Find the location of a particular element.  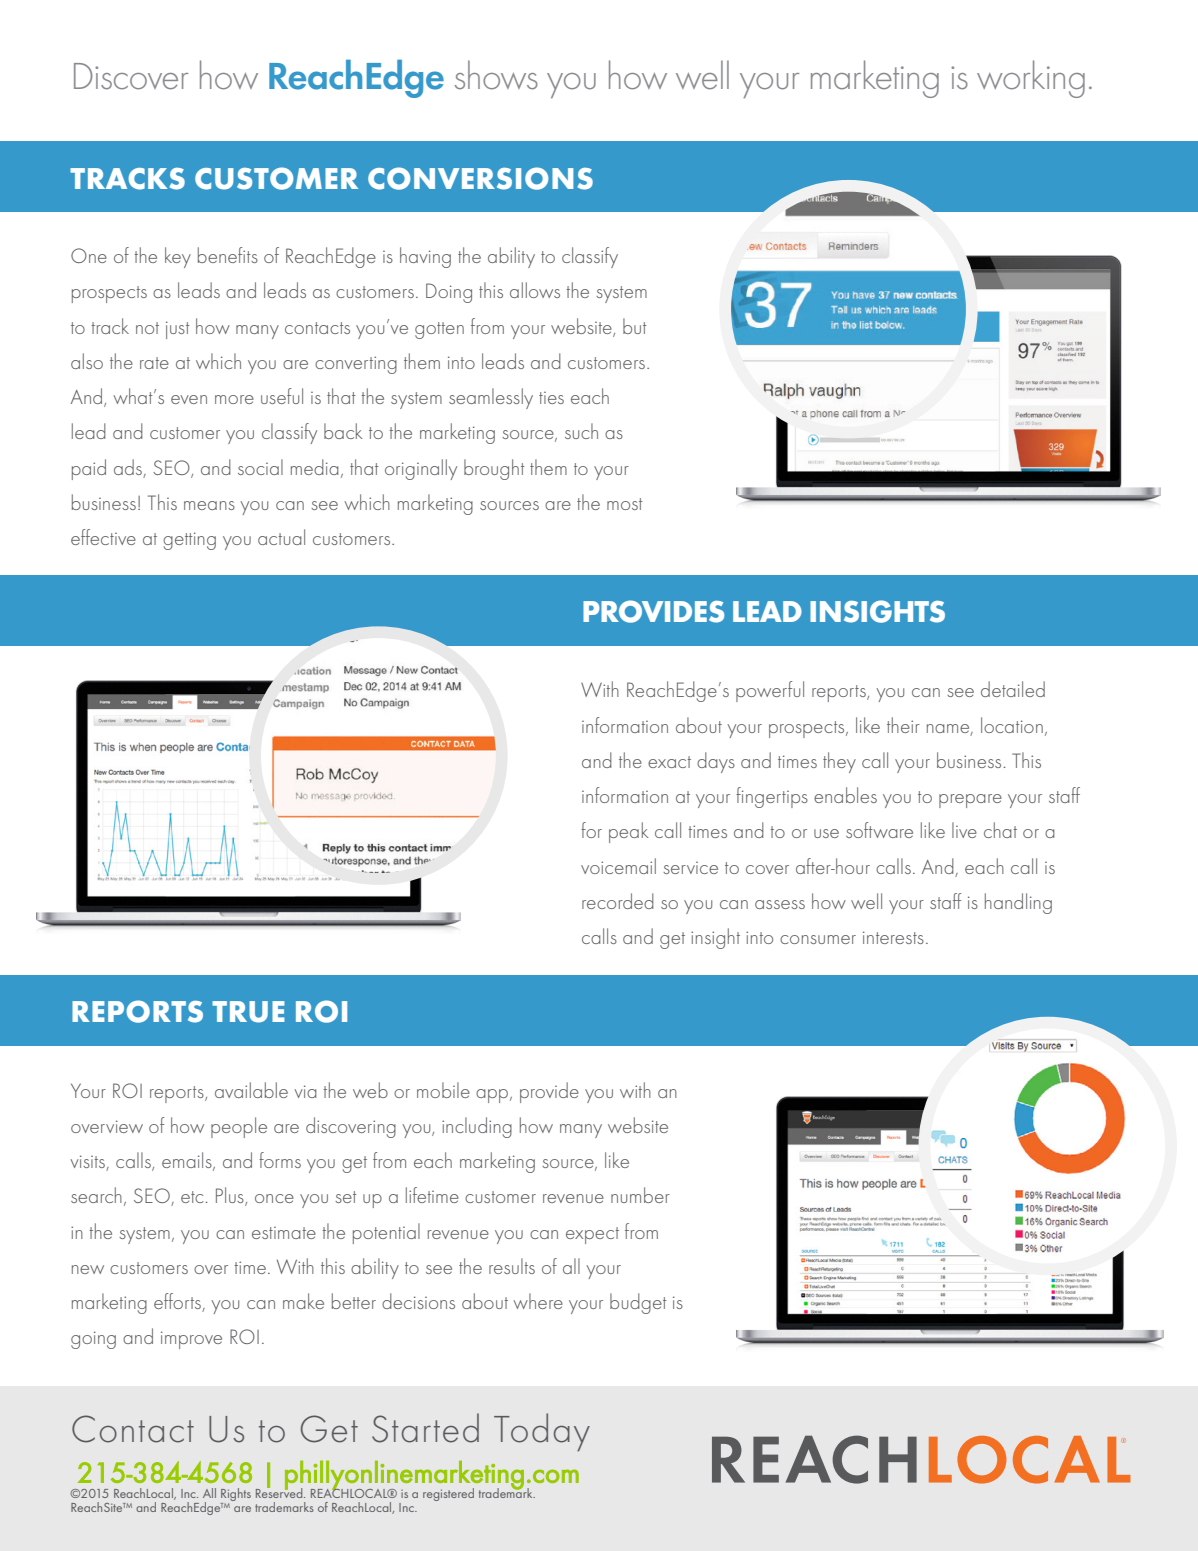

Rights is located at coordinates (236, 1496).
